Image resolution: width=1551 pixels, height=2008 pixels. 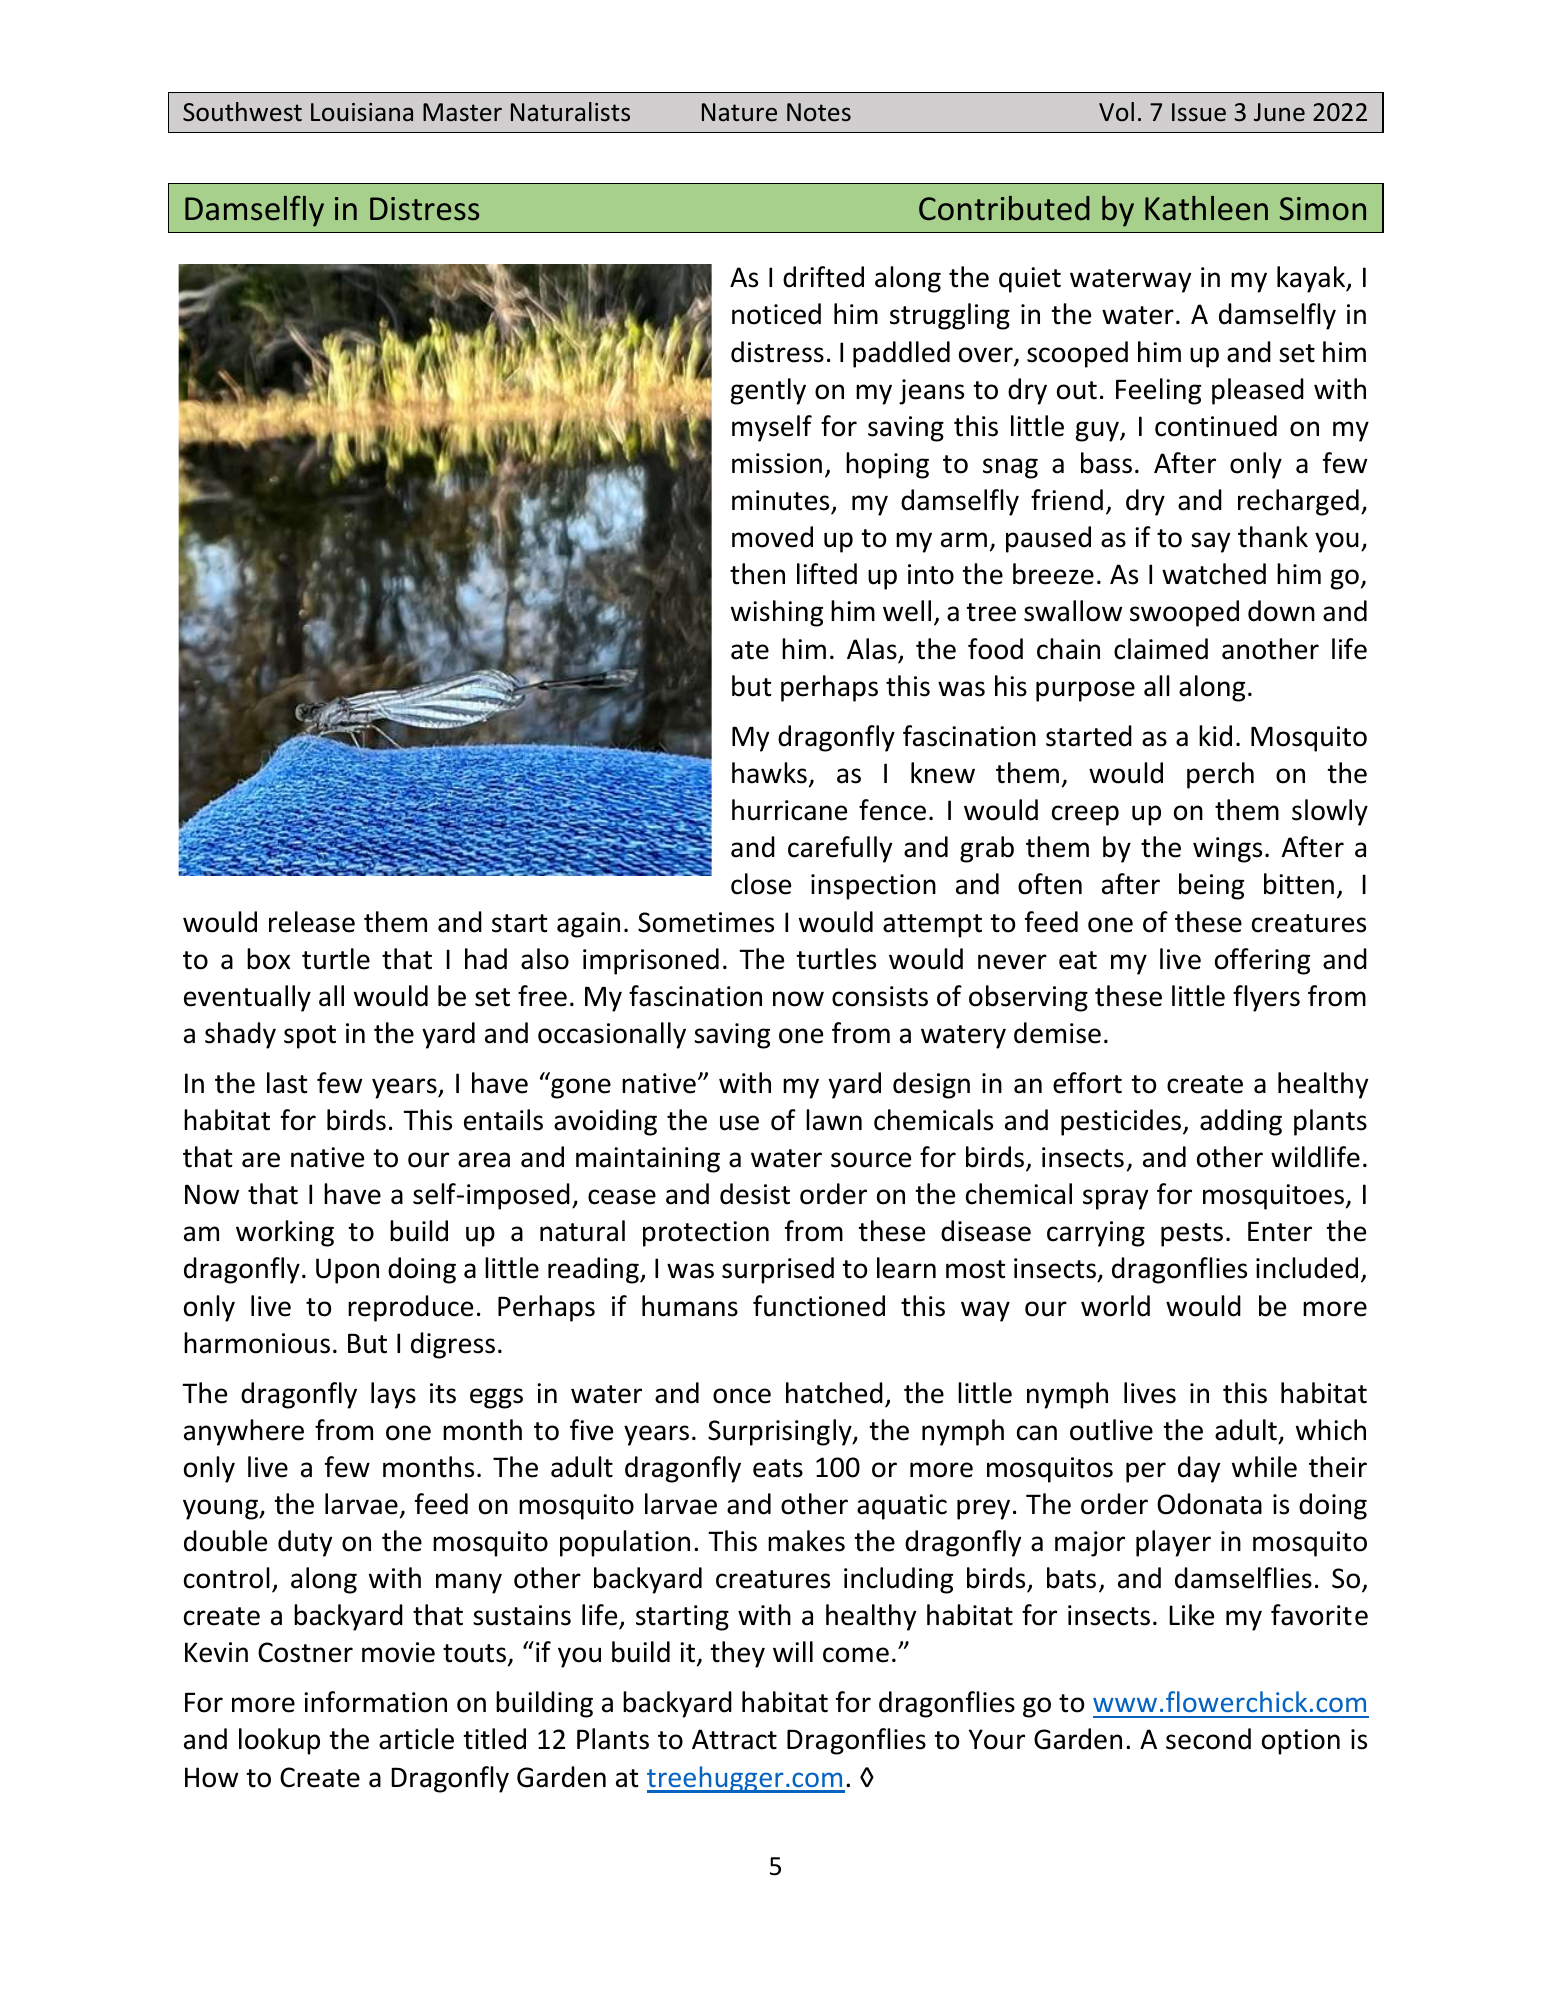 I want to click on release, so click(x=312, y=922).
